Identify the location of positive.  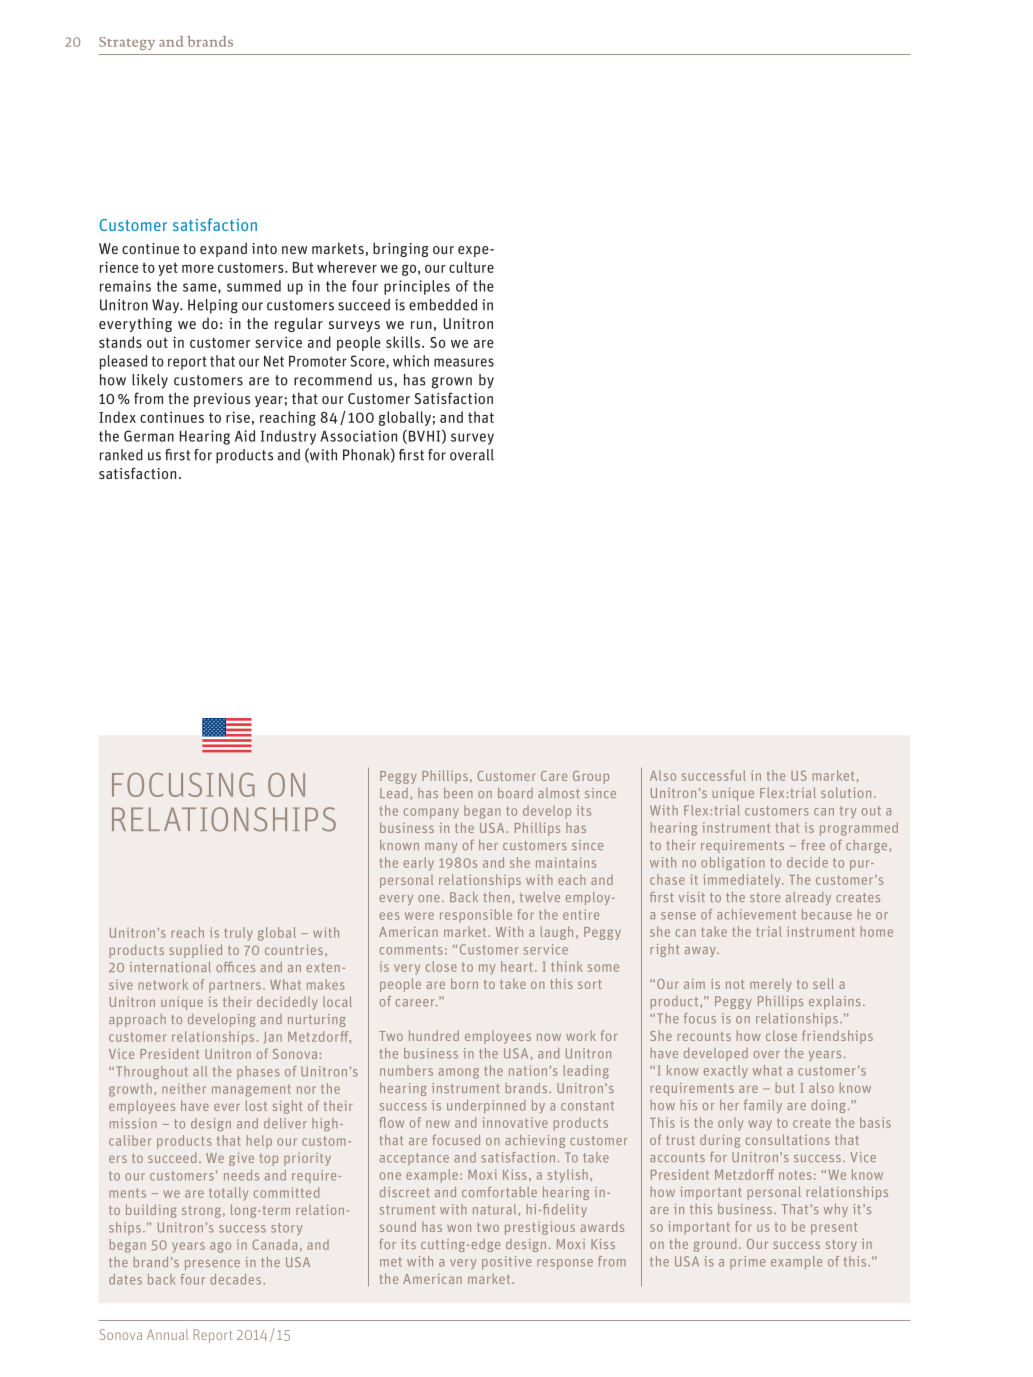
(506, 1262).
